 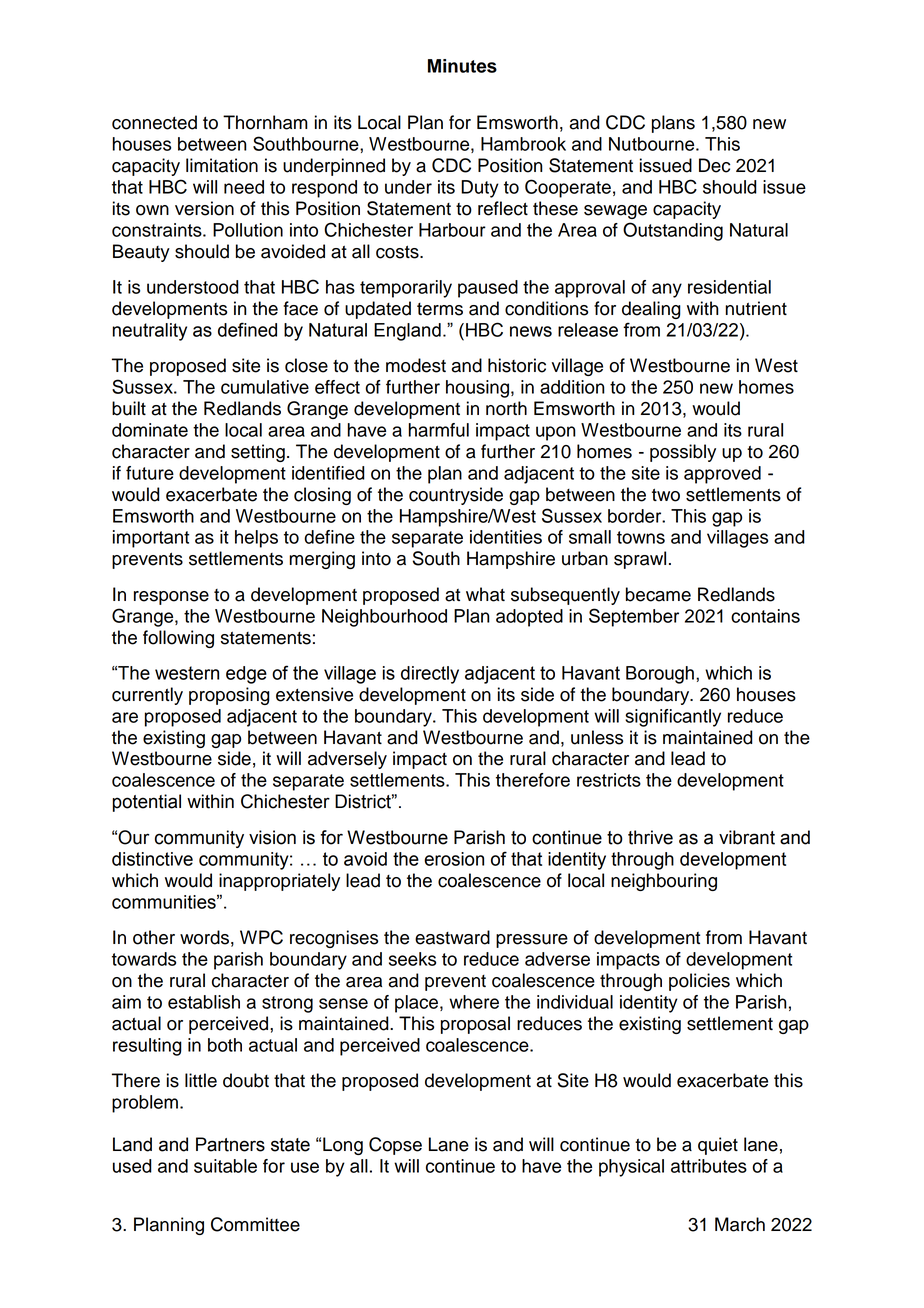 What do you see at coordinates (709, 1166) in the screenshot?
I see `attributes` at bounding box center [709, 1166].
